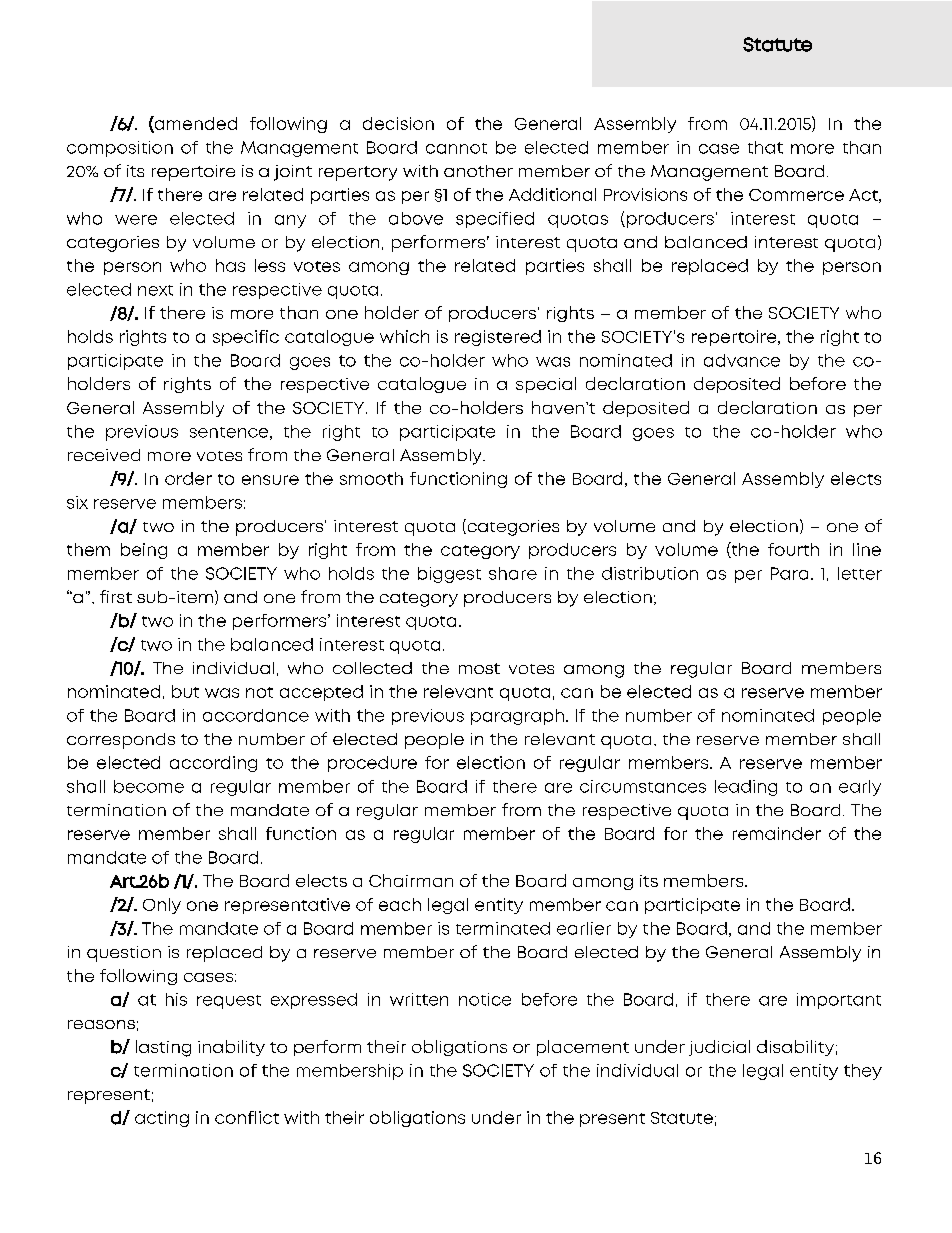 This screenshot has width=952, height=1233. I want to click on first, so click(116, 596).
